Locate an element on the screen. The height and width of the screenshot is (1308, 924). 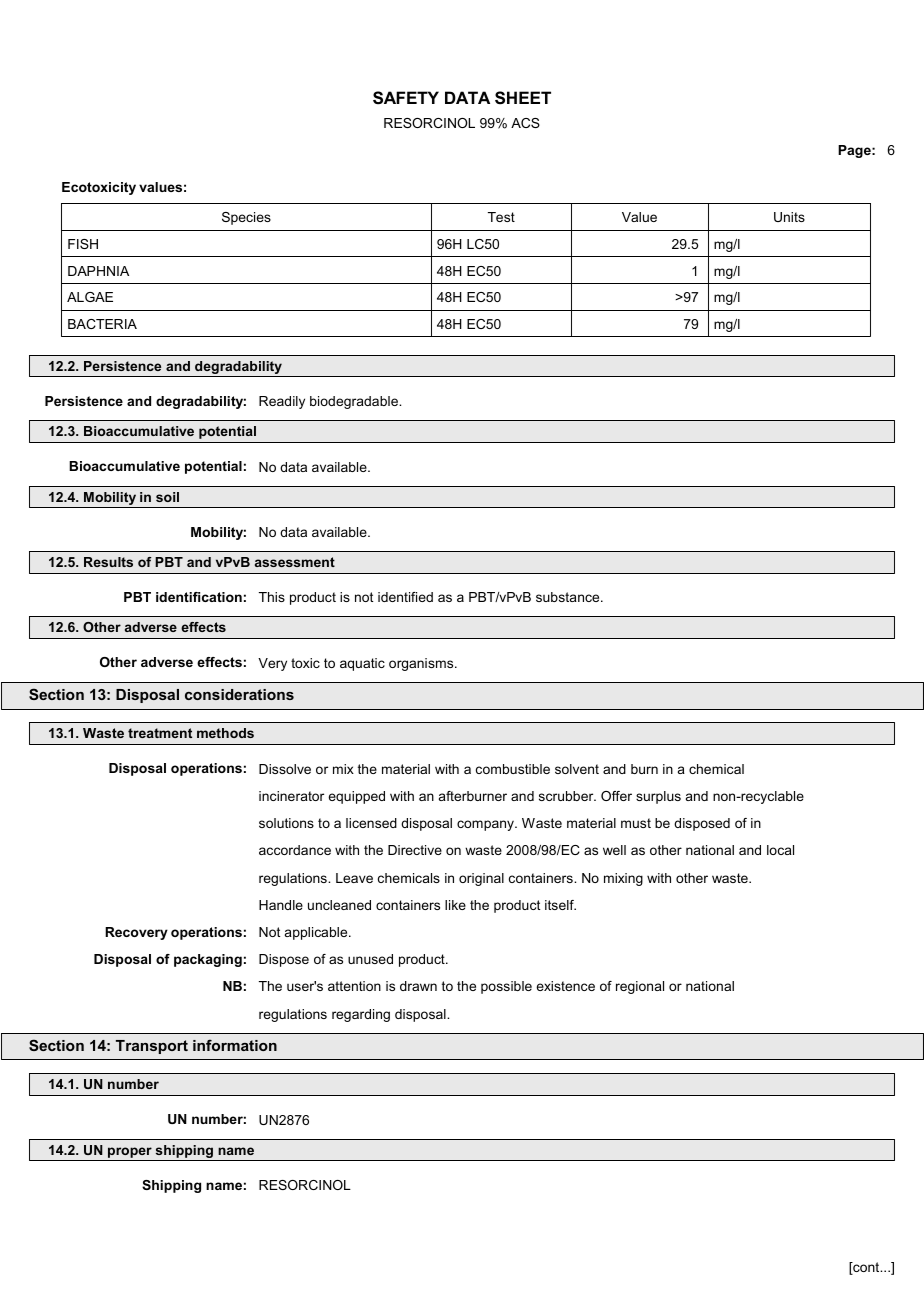
substance is located at coordinates (569, 597).
